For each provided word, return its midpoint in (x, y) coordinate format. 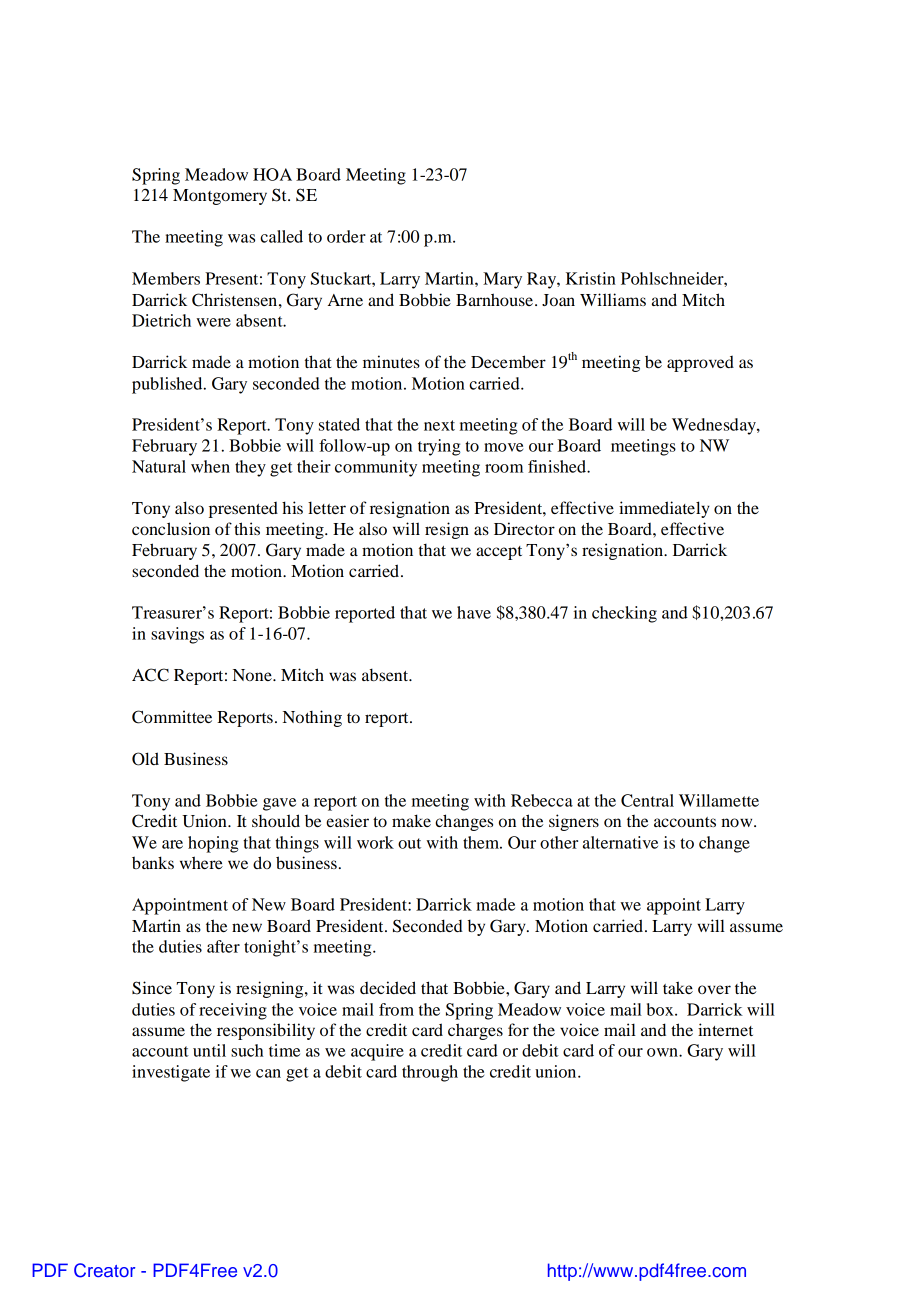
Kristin (591, 278)
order (346, 236)
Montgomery (220, 197)
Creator (104, 1270)
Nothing (312, 718)
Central (647, 800)
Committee (172, 717)
